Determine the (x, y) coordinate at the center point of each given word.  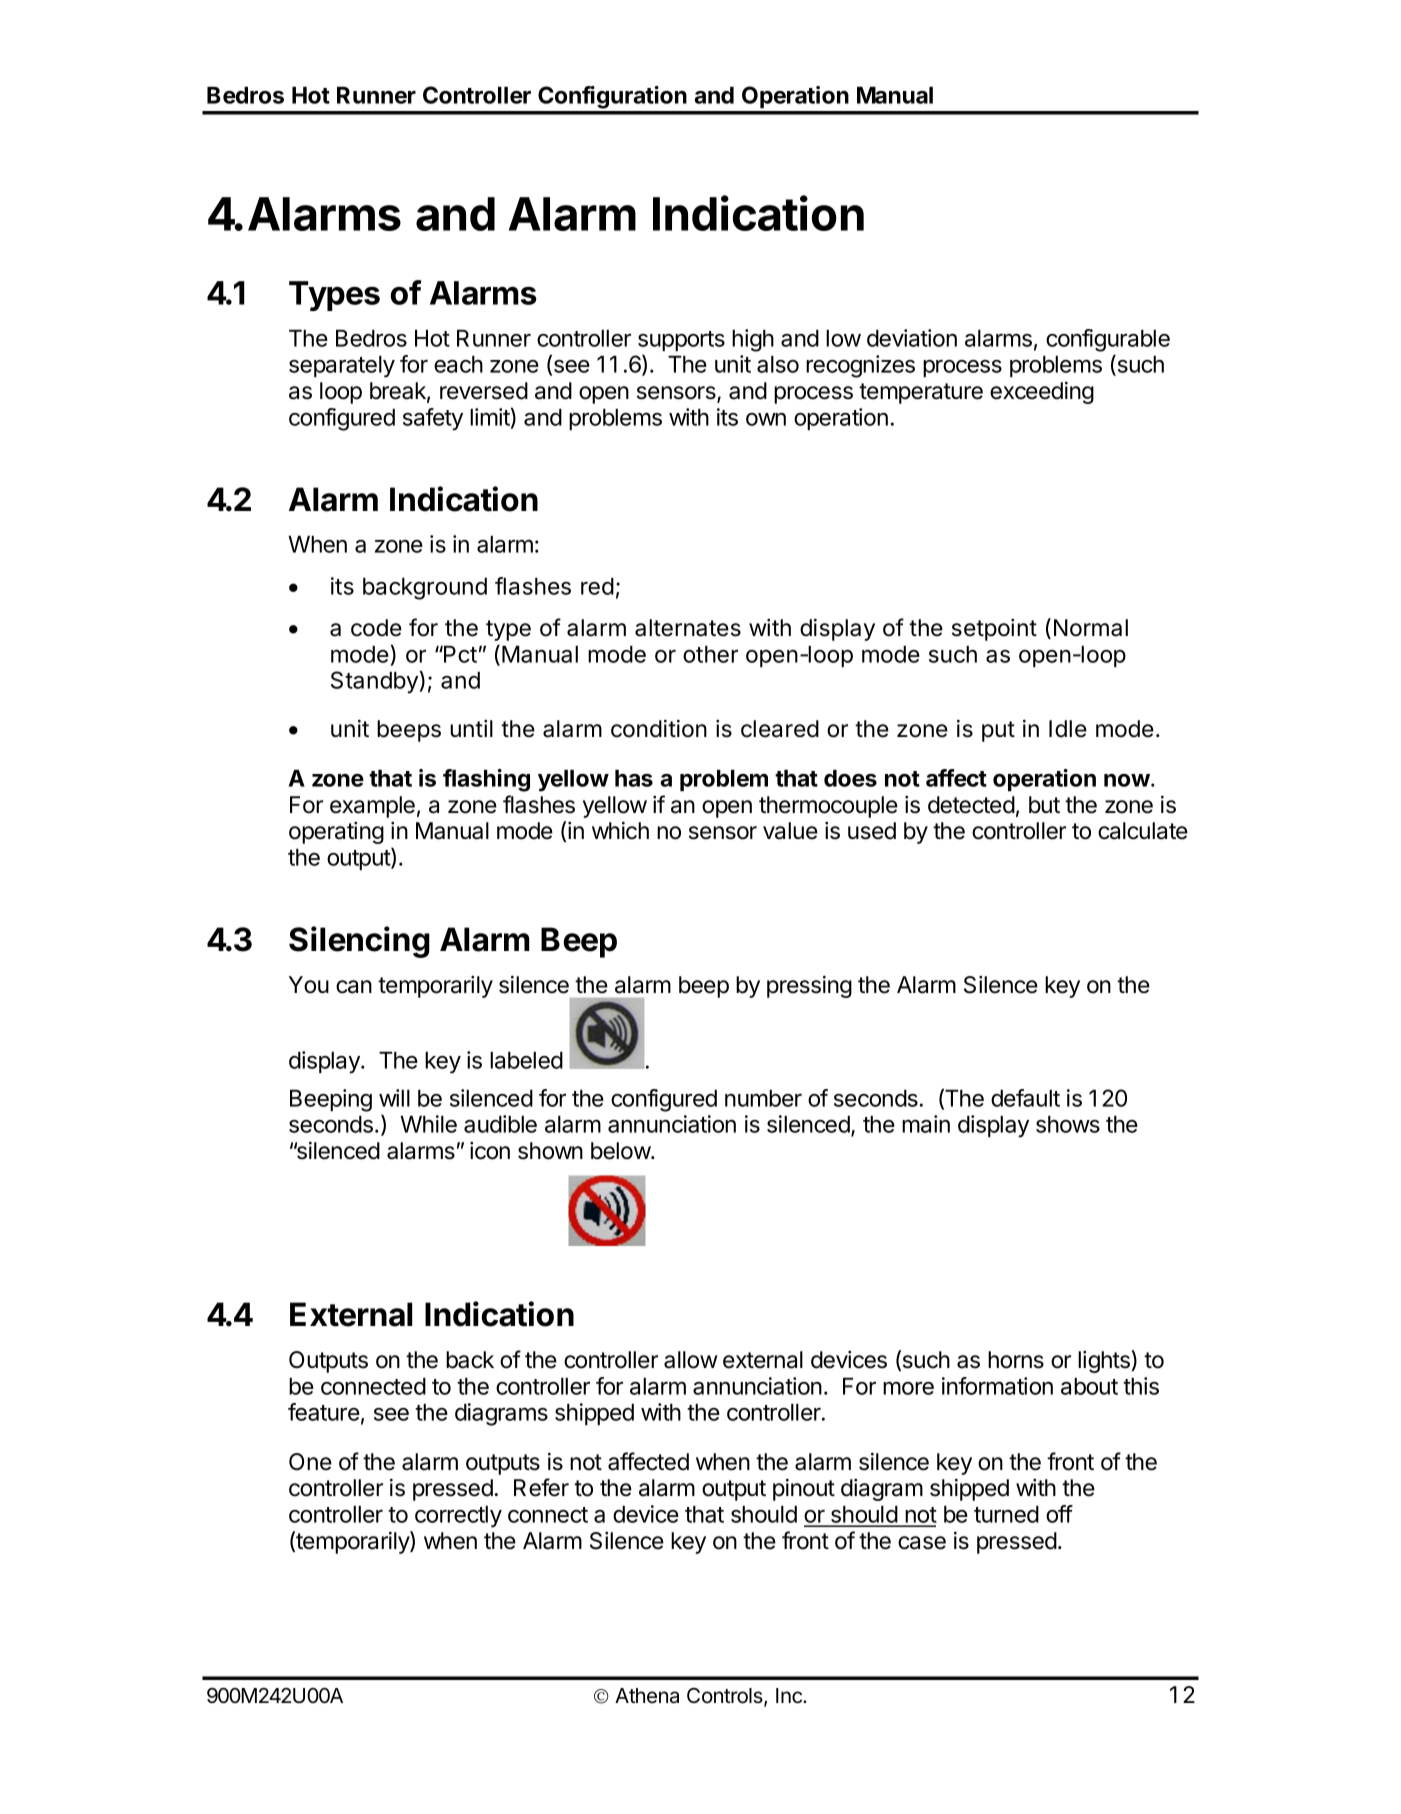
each (458, 364)
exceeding (1042, 393)
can (354, 987)
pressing (809, 987)
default (1025, 1098)
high (753, 340)
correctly (458, 1516)
